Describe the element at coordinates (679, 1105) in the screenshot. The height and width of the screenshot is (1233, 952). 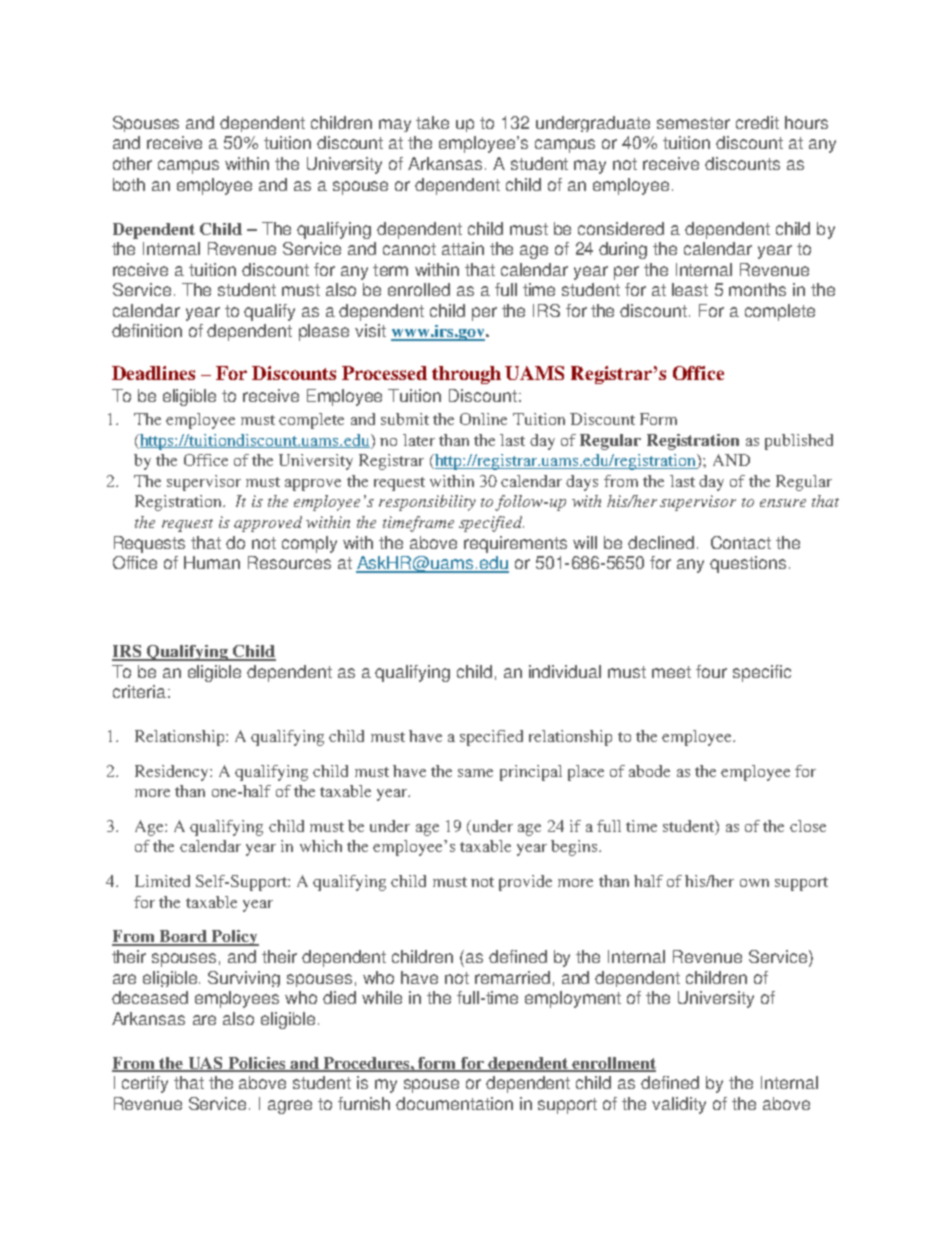
I see `validity` at that location.
